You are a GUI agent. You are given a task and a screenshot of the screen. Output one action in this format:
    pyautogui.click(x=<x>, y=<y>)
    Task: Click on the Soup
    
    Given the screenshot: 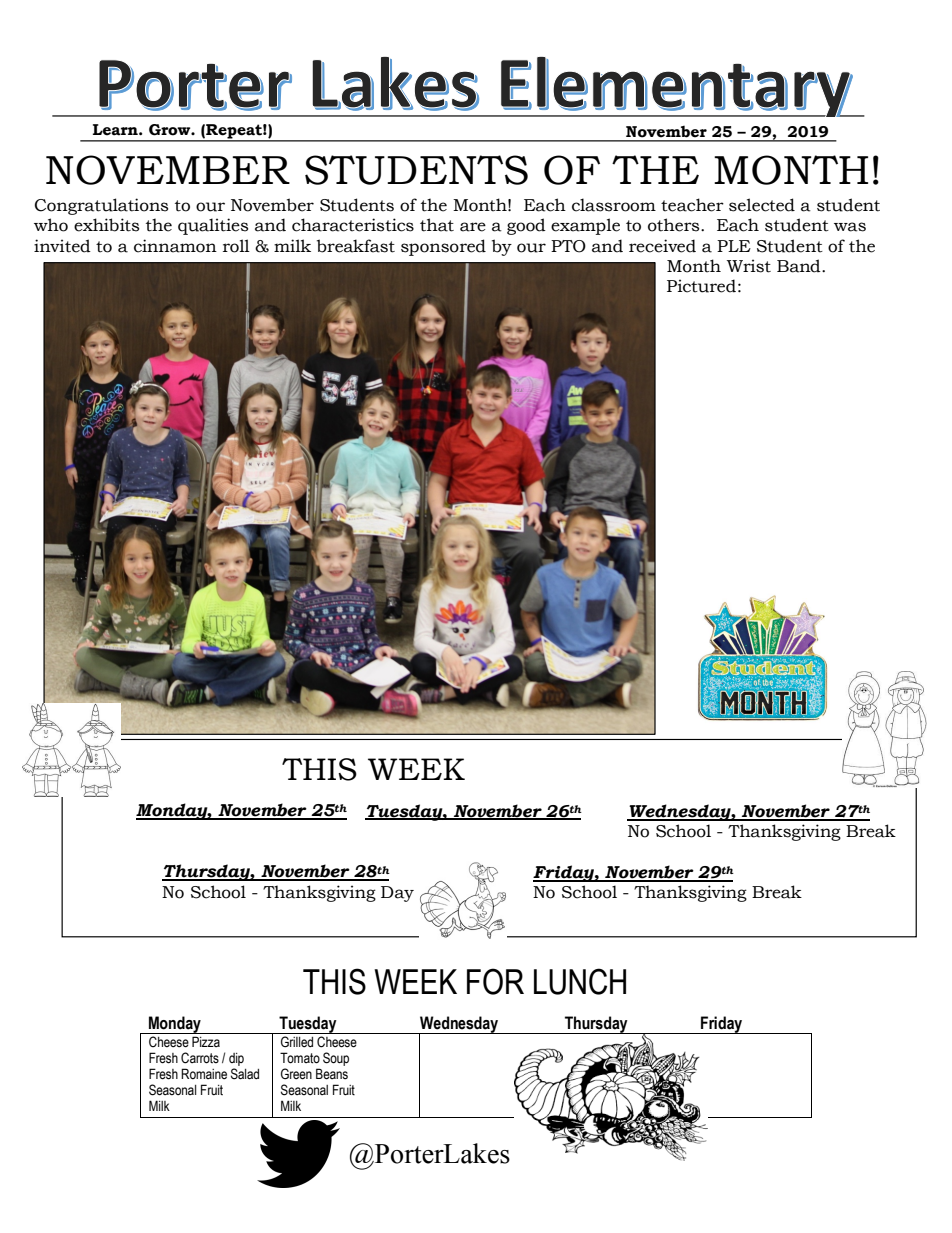 What is the action you would take?
    pyautogui.click(x=336, y=1059)
